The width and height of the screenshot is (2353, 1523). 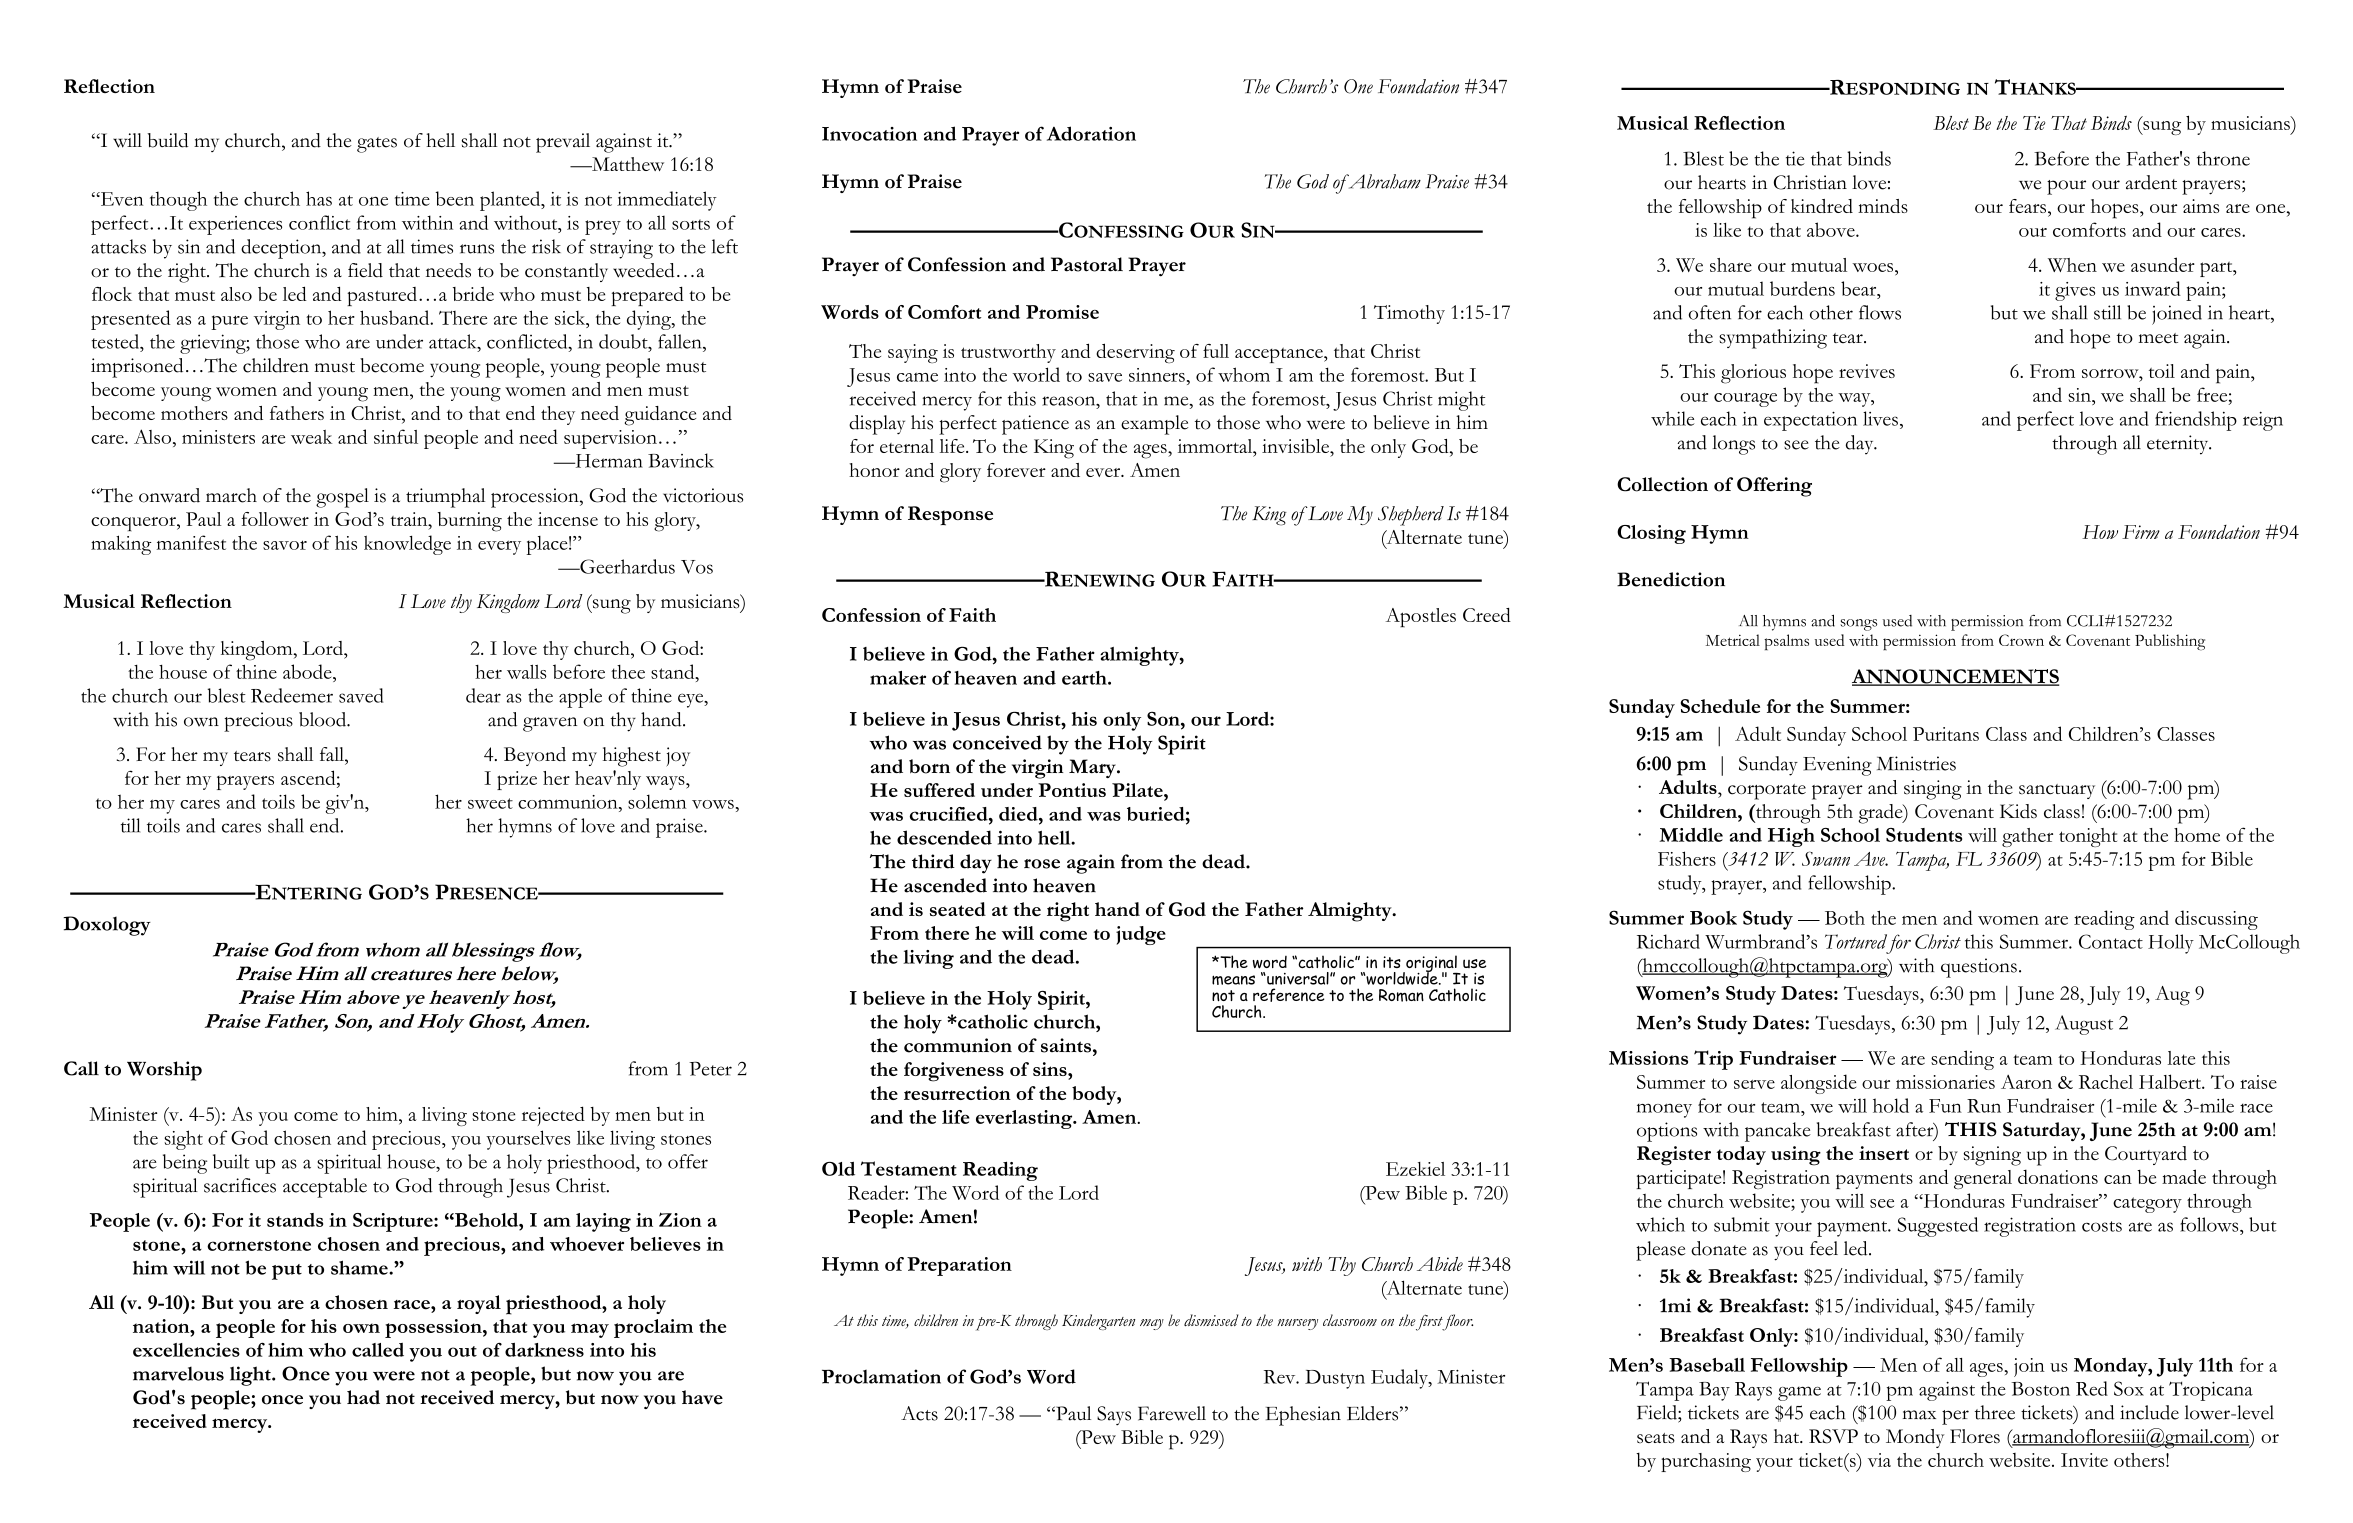 I want to click on pour, so click(x=2066, y=187).
